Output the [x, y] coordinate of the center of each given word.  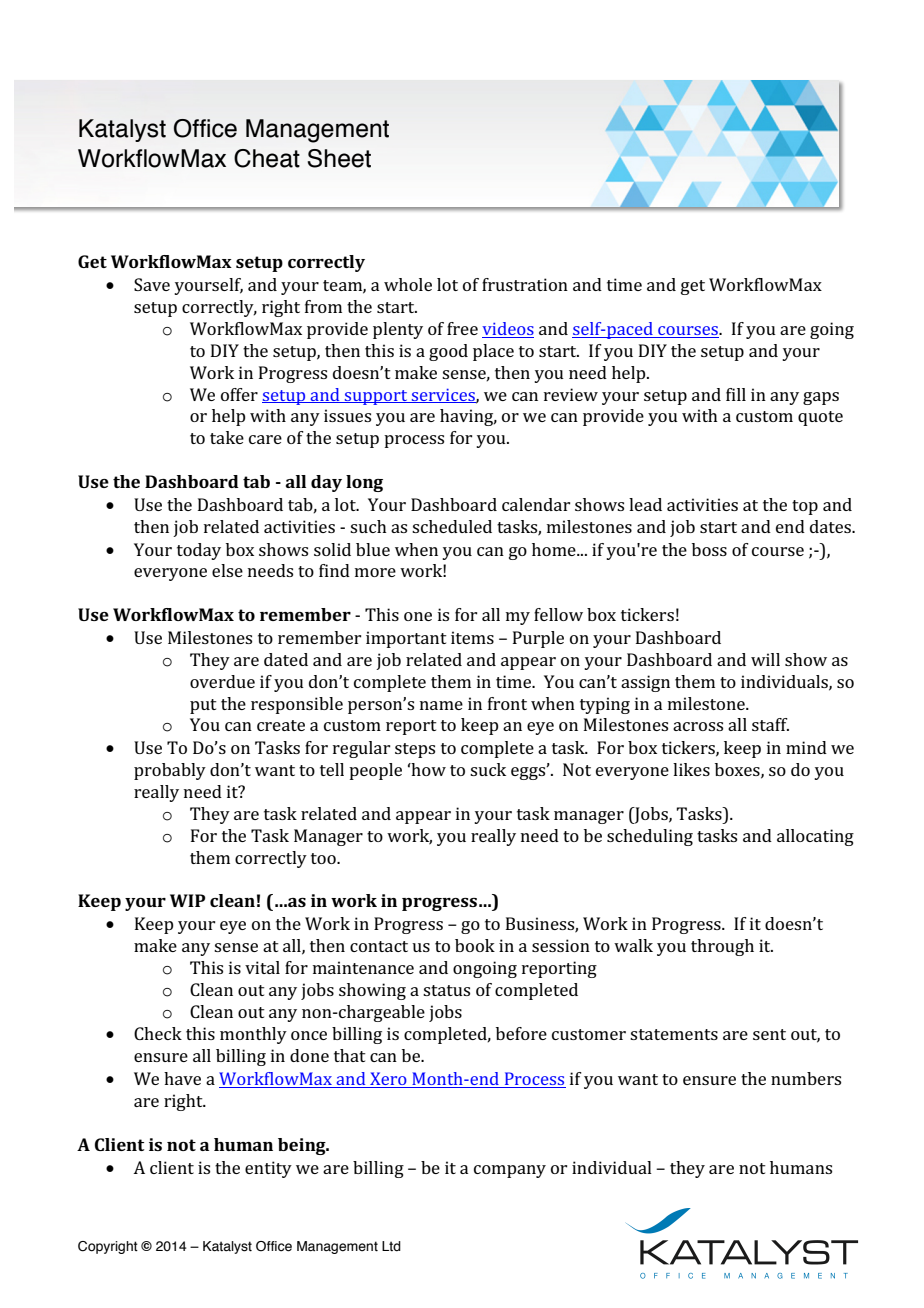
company [510, 1171]
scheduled [452, 526]
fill [736, 394]
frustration [525, 284]
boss [709, 549]
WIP [187, 900]
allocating [815, 837]
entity [268, 1169]
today [199, 551]
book [475, 945]
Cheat [267, 158]
